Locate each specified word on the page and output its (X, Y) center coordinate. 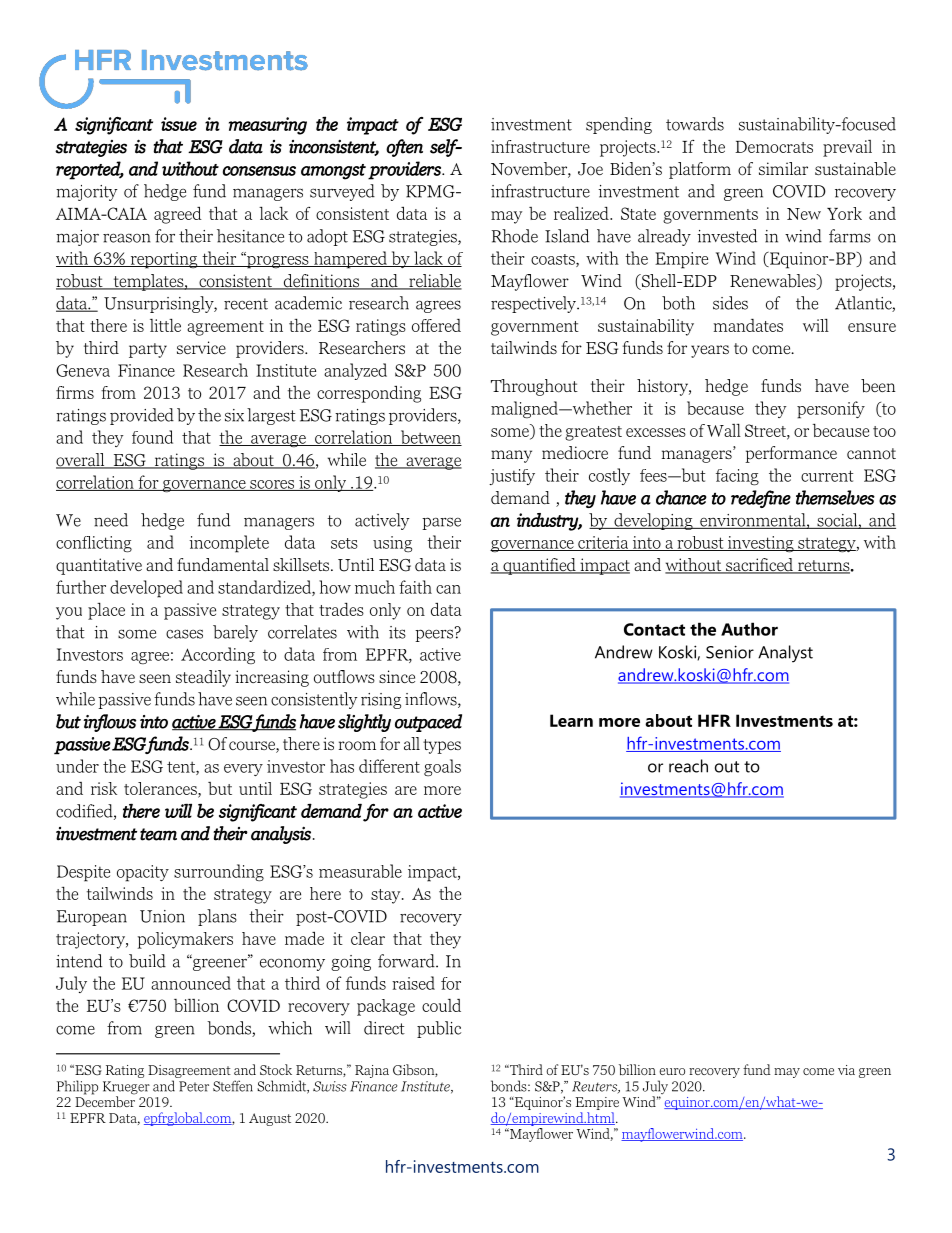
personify (831, 410)
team (158, 834)
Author (749, 629)
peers (435, 634)
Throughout (534, 387)
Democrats (774, 147)
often (404, 148)
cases (184, 634)
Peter (194, 1086)
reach (688, 766)
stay (387, 896)
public (439, 1029)
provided (142, 416)
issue (179, 124)
